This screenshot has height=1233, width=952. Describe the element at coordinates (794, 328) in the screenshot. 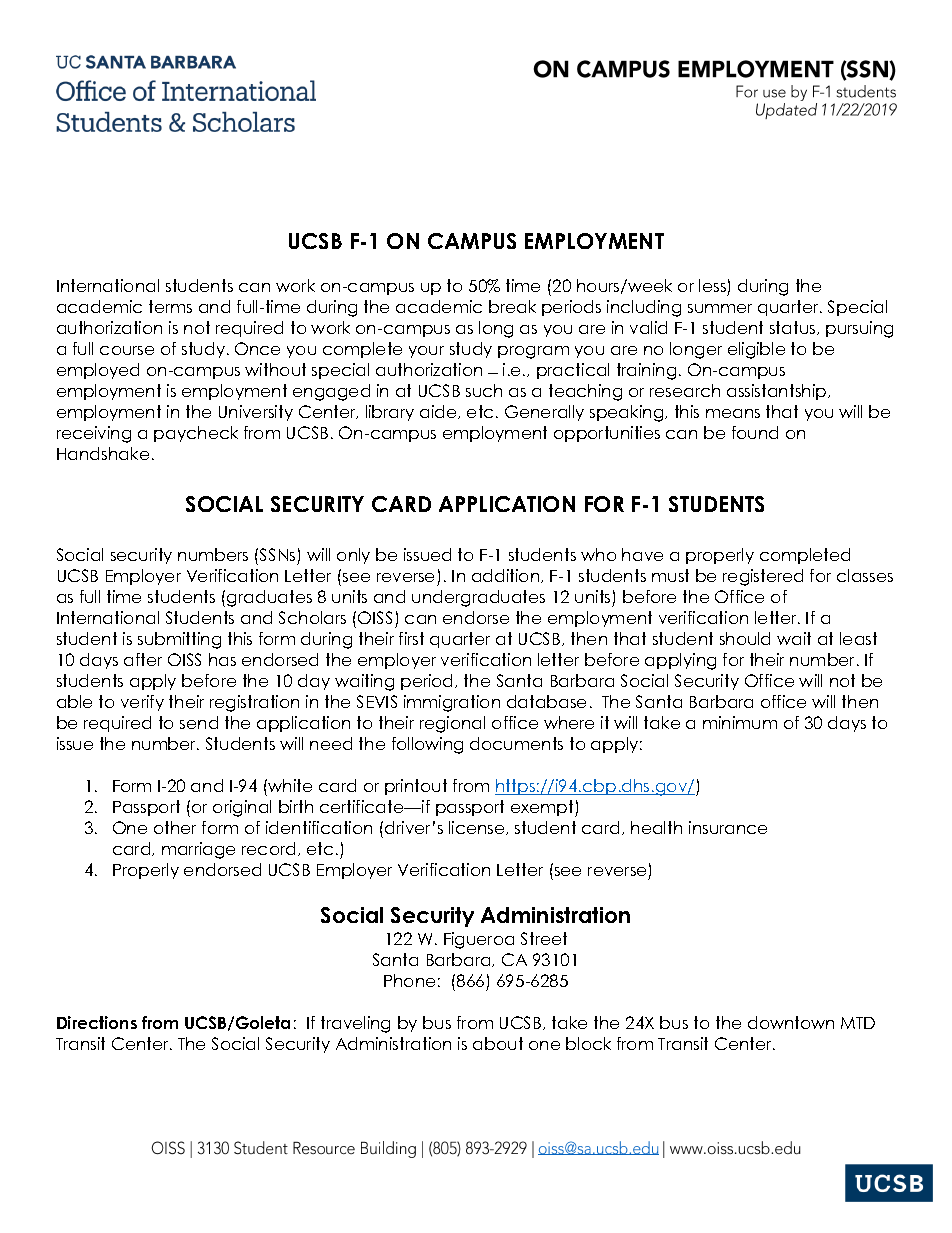

I see `status` at that location.
